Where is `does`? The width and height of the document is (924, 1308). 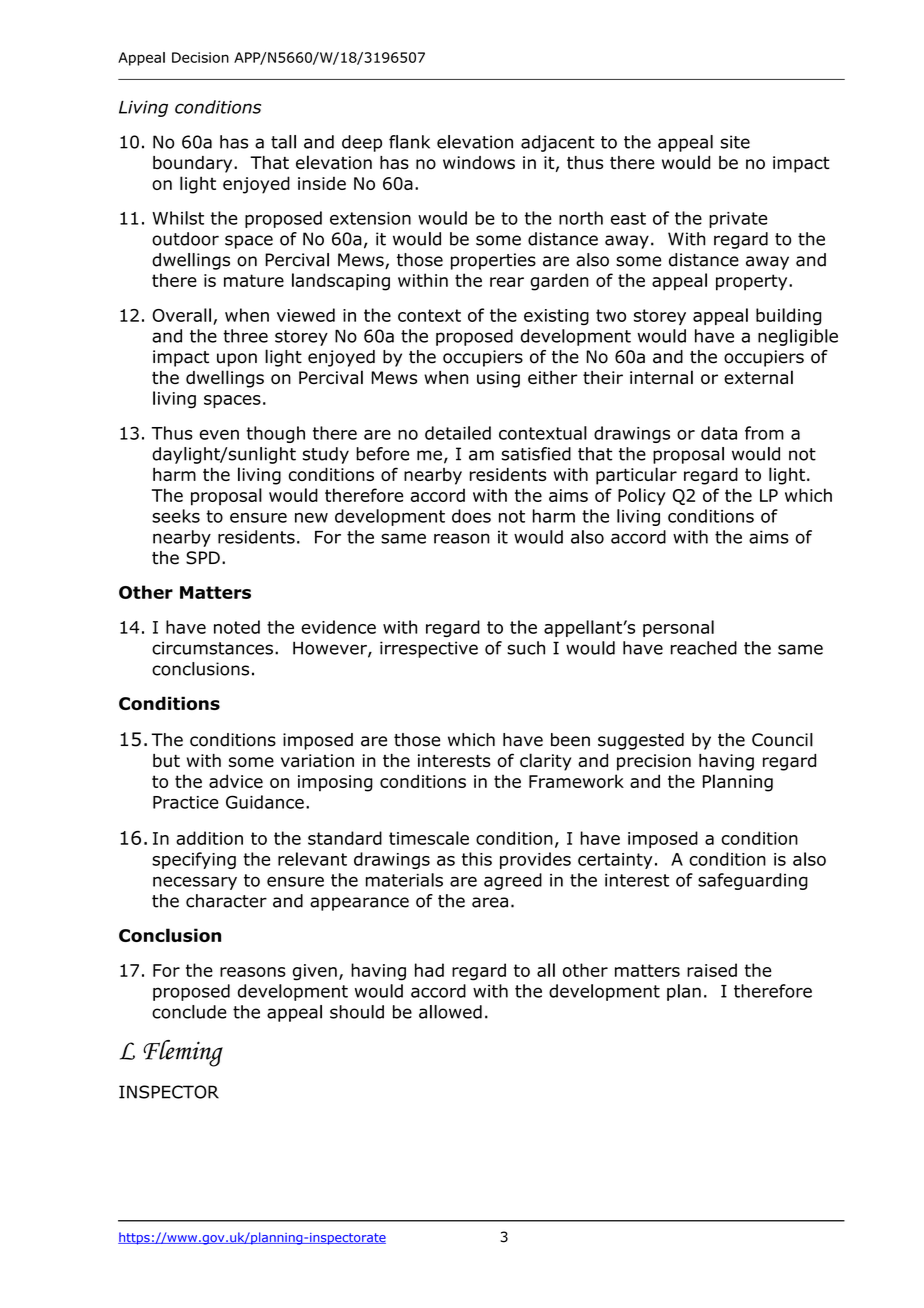
does is located at coordinates (471, 516).
